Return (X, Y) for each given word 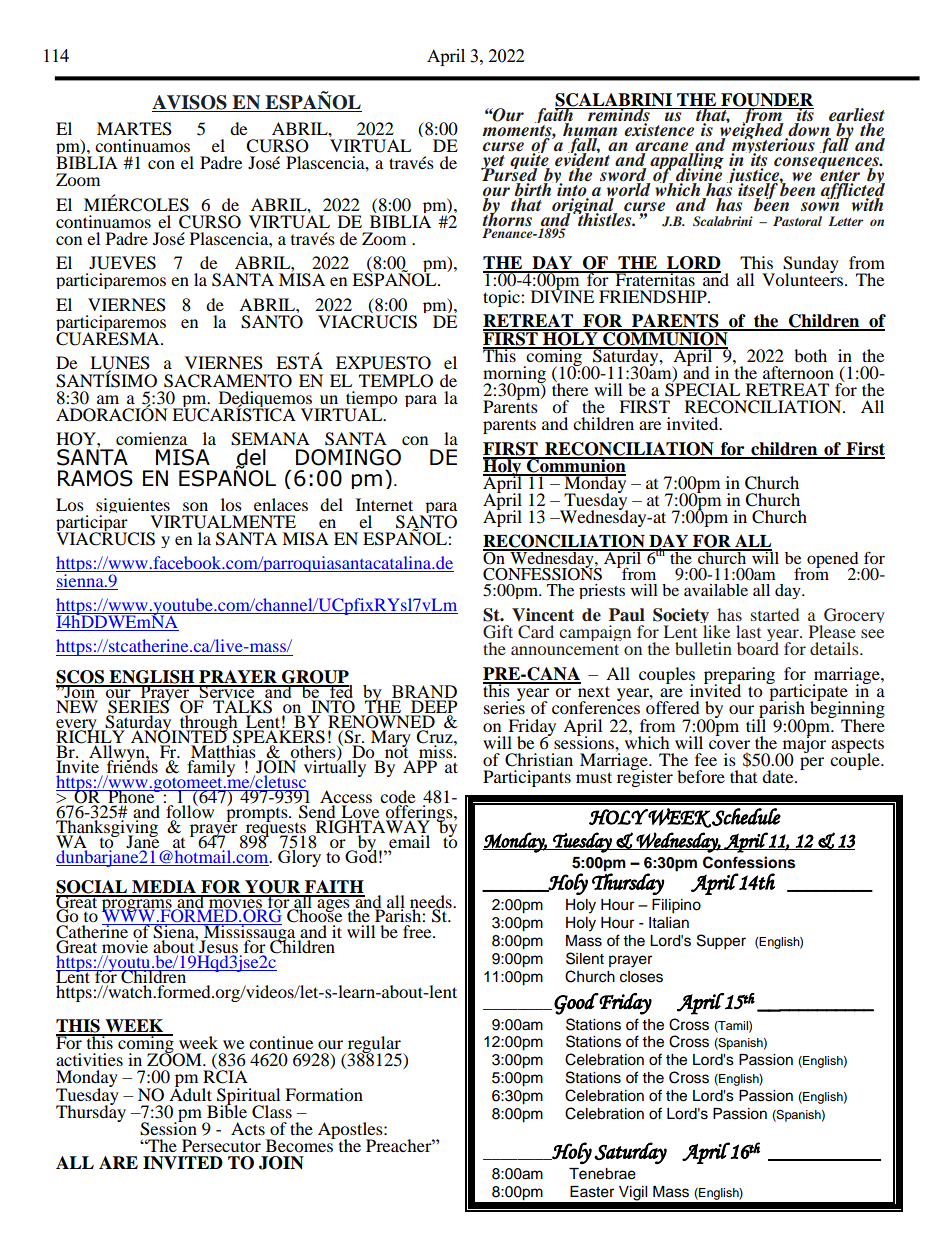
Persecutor (221, 1145)
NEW (77, 706)
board (758, 647)
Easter (592, 1192)
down (809, 129)
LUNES (120, 364)
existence (659, 130)
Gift (498, 632)
